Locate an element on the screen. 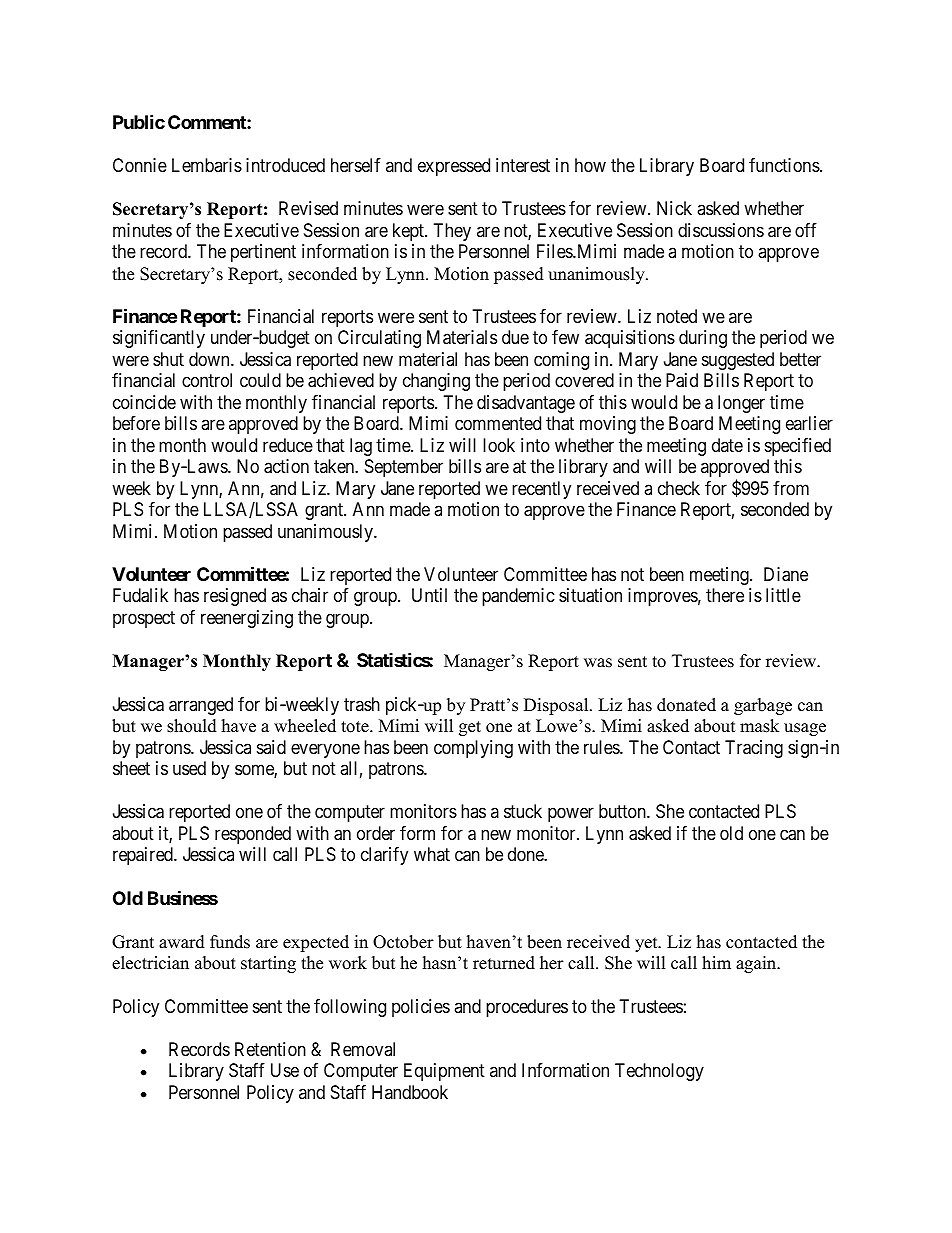  introduced is located at coordinates (285, 165).
